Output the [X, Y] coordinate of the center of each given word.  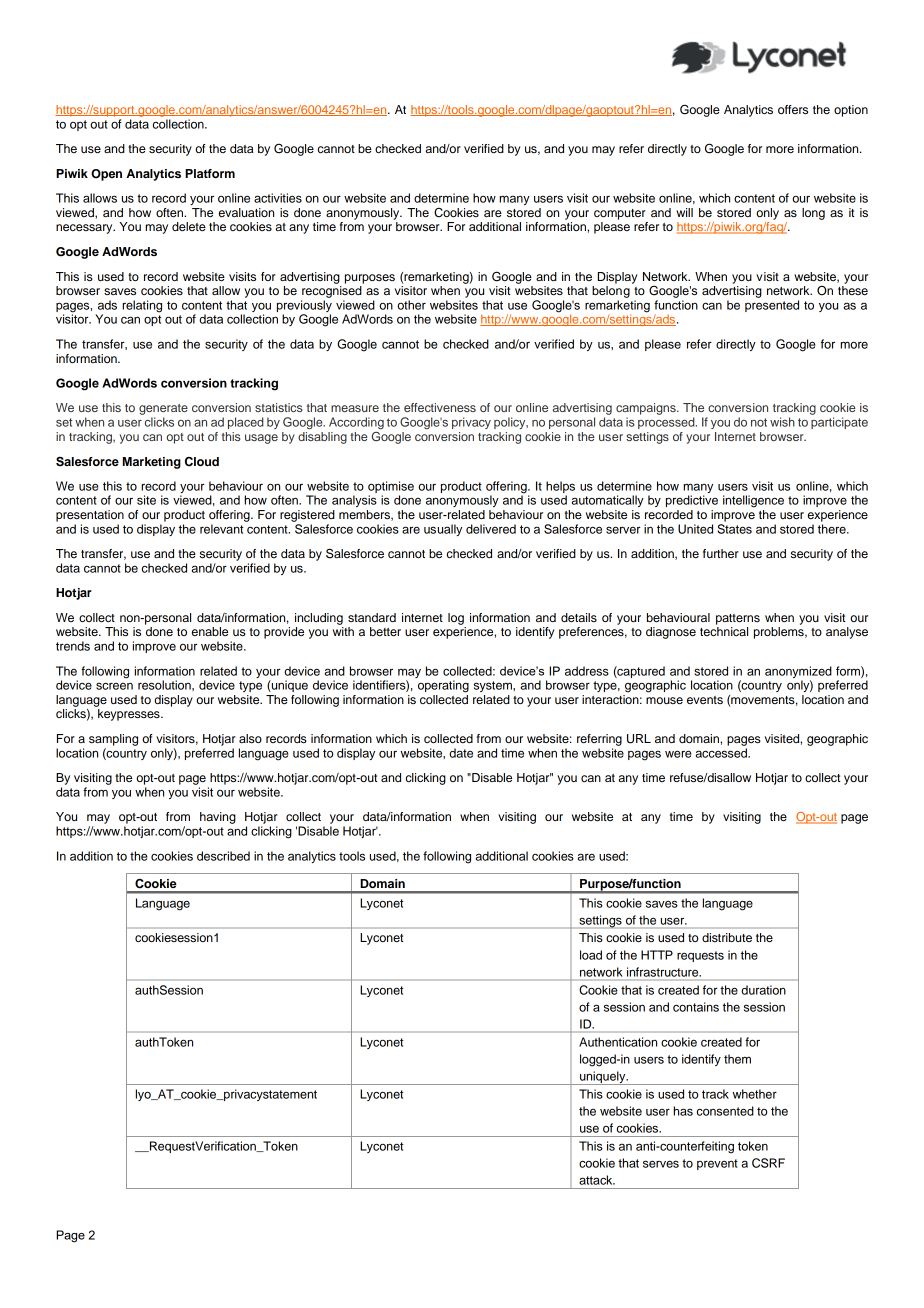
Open [106, 175]
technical [724, 631]
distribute [727, 937]
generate [163, 409]
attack [597, 1180]
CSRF [768, 1163]
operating [443, 686]
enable [210, 631]
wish [782, 422]
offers [793, 109]
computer [620, 214]
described [223, 856]
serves [661, 1164]
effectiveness [440, 407]
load [591, 955]
